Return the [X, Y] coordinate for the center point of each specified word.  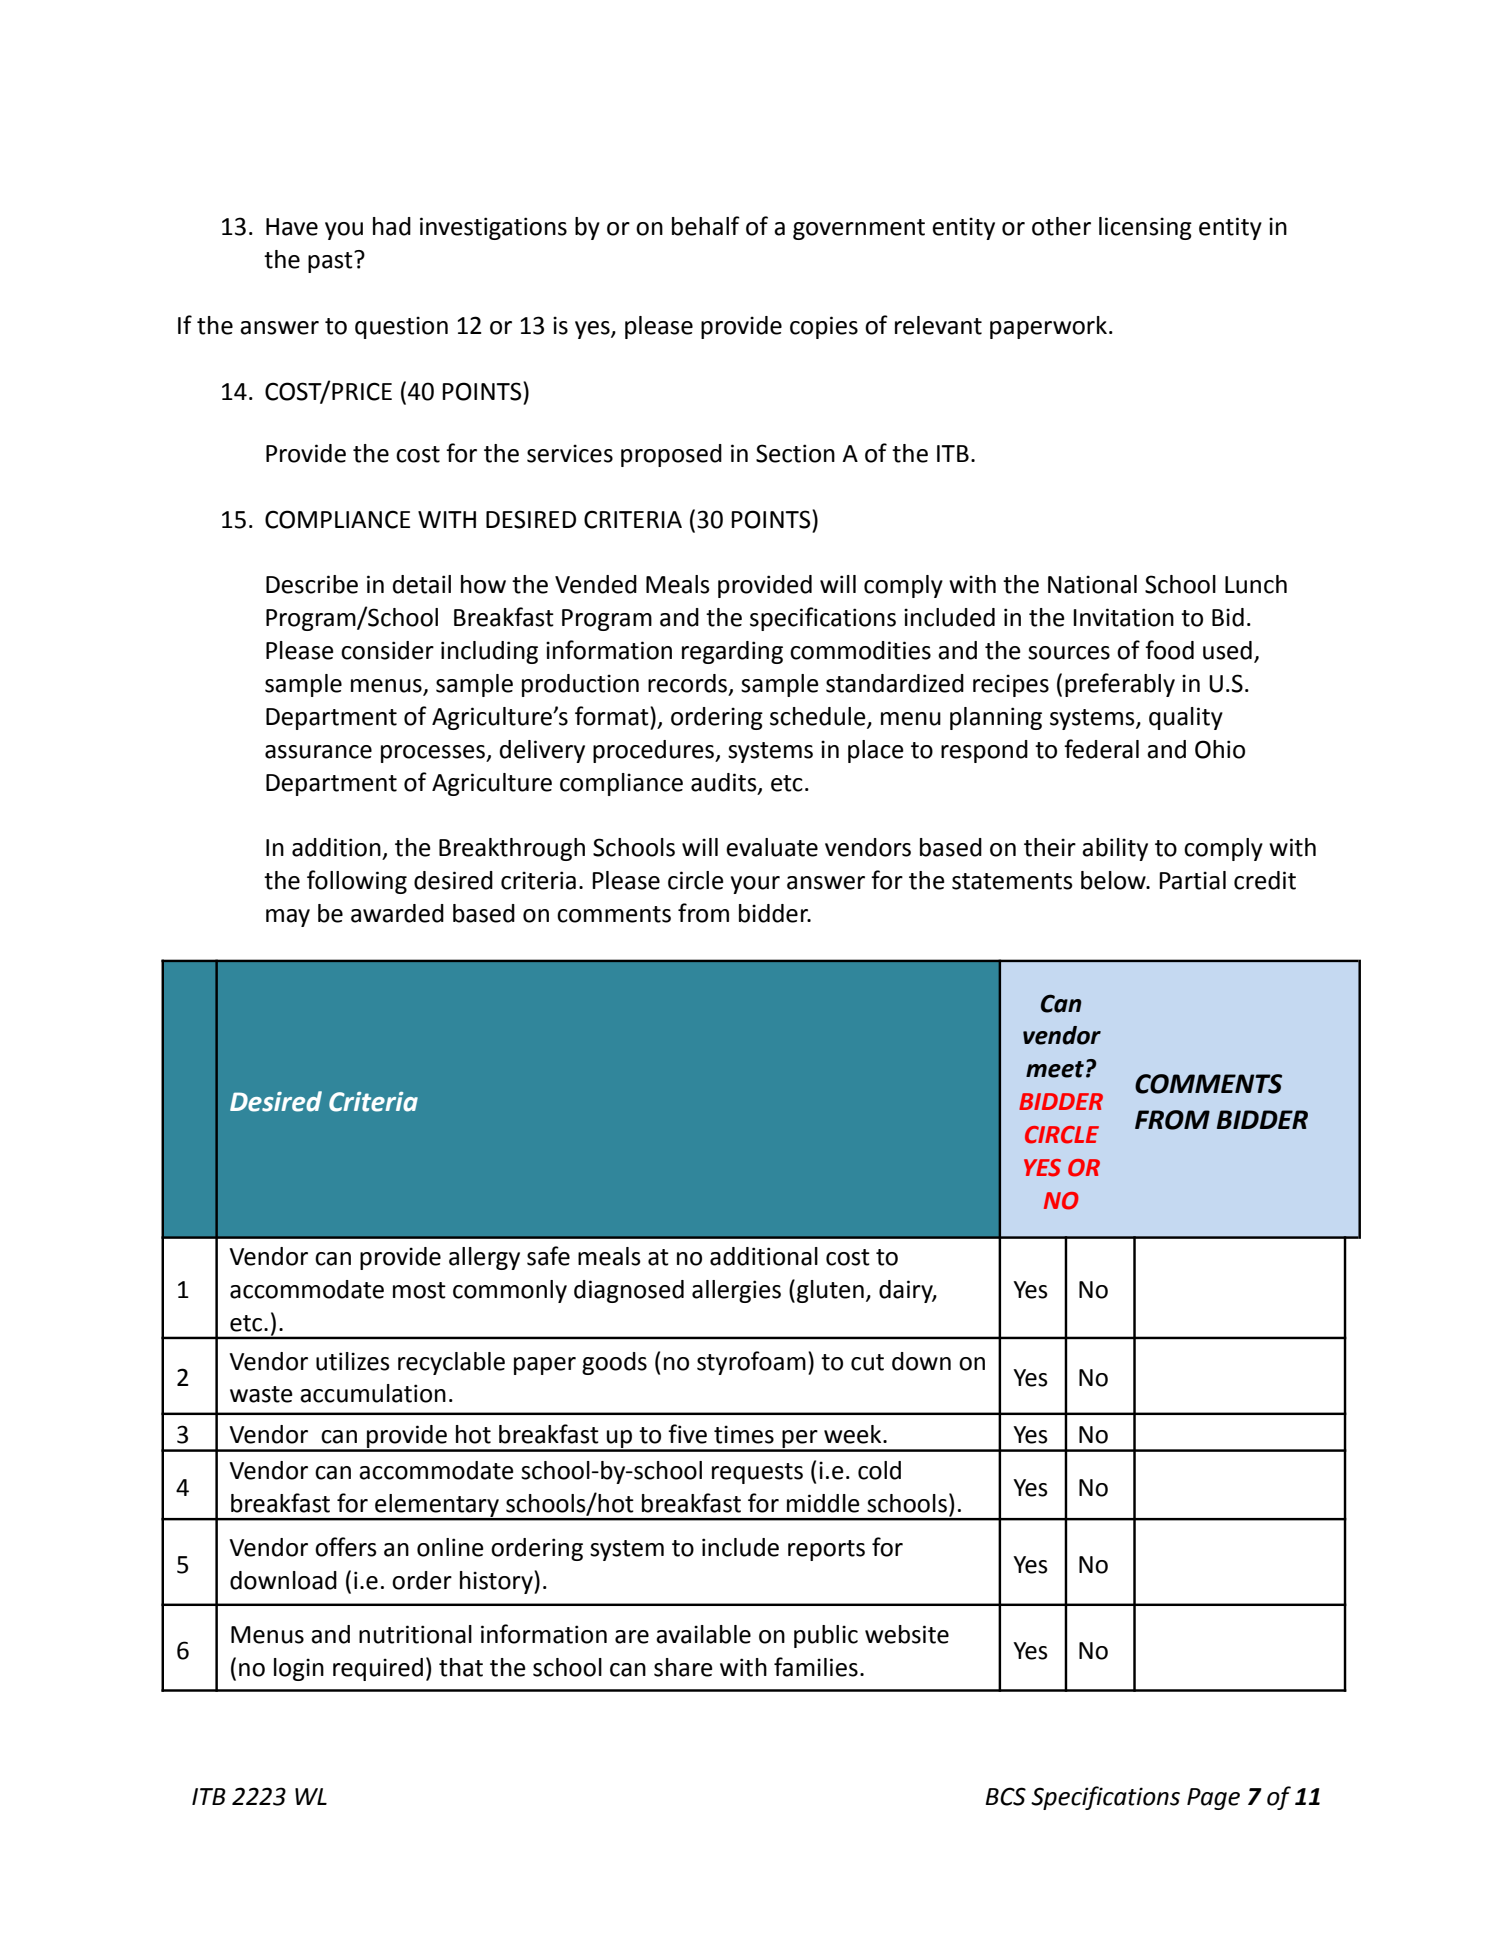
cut [867, 1362]
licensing [1145, 228]
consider [387, 650]
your [755, 885]
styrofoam [751, 1363]
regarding [732, 652]
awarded [397, 913]
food [1169, 650]
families [816, 1667]
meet [1055, 1069]
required [378, 1669]
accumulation [373, 1393]
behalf [706, 226]
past [331, 262]
